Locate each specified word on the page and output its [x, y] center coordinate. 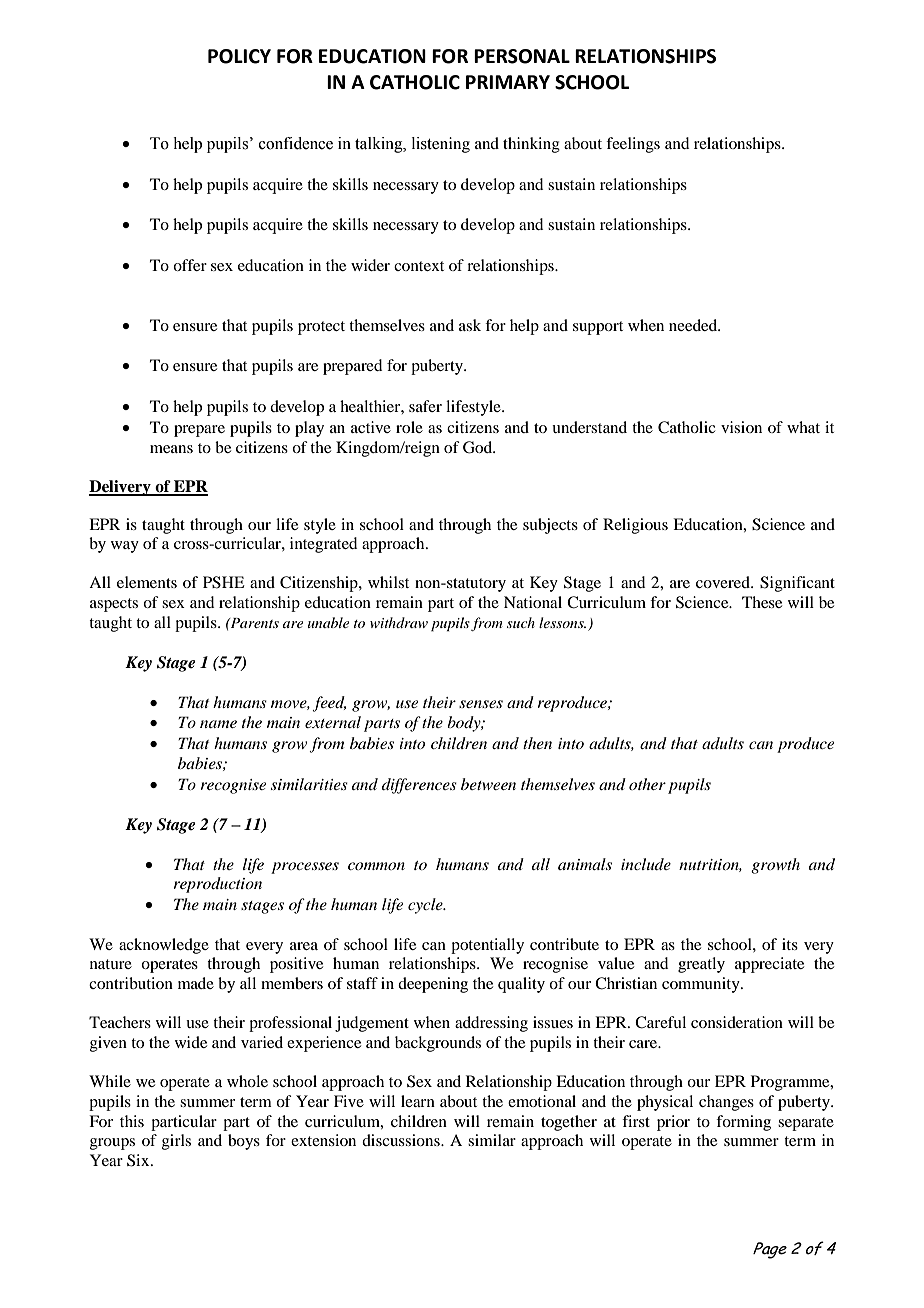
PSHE [224, 582]
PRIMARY [508, 82]
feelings [633, 145]
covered [724, 582]
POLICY [239, 56]
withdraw [399, 622]
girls [176, 1142]
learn [418, 1101]
